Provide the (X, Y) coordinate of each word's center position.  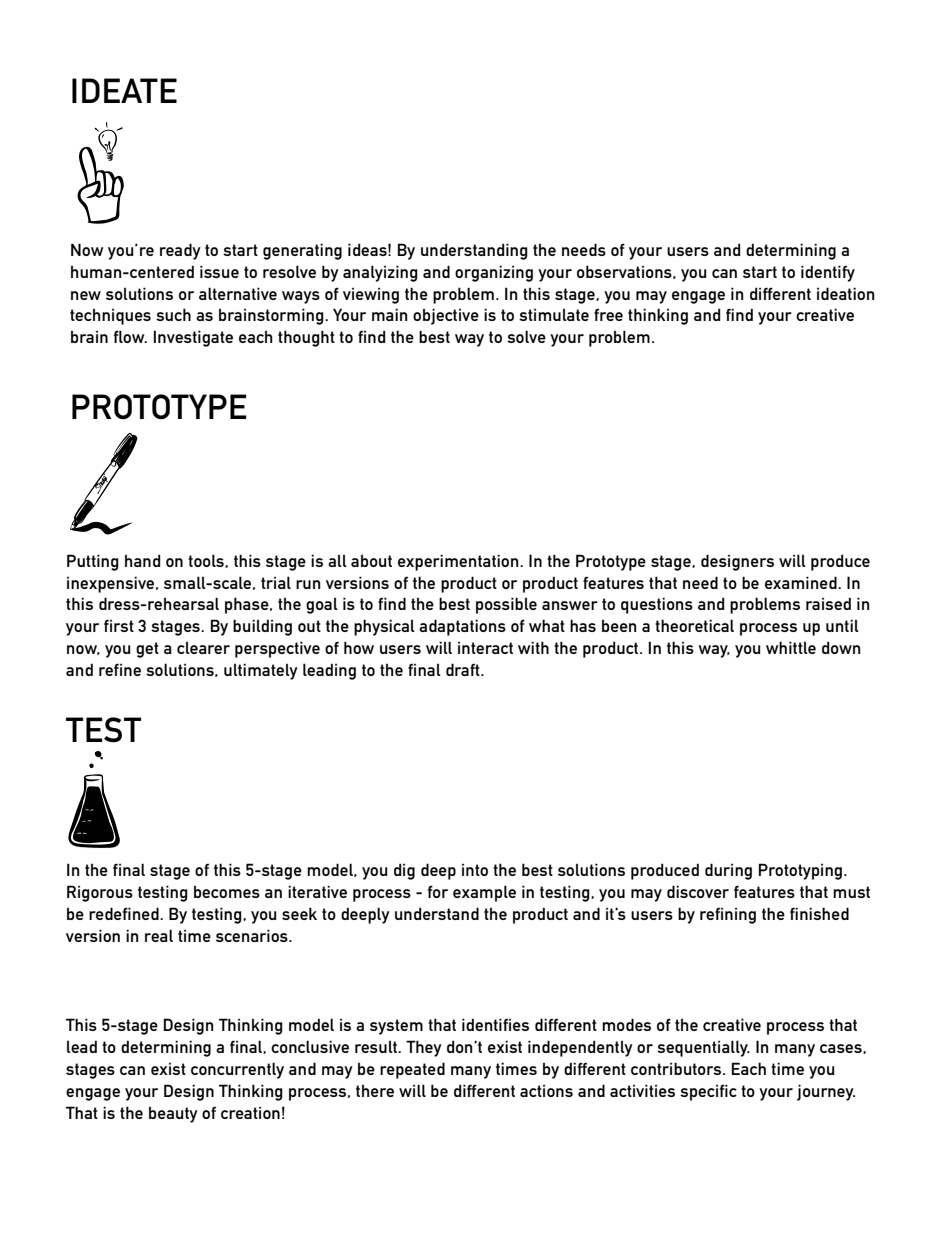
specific (708, 1092)
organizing (494, 273)
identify (828, 273)
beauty (173, 1115)
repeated (412, 1070)
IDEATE (124, 90)
